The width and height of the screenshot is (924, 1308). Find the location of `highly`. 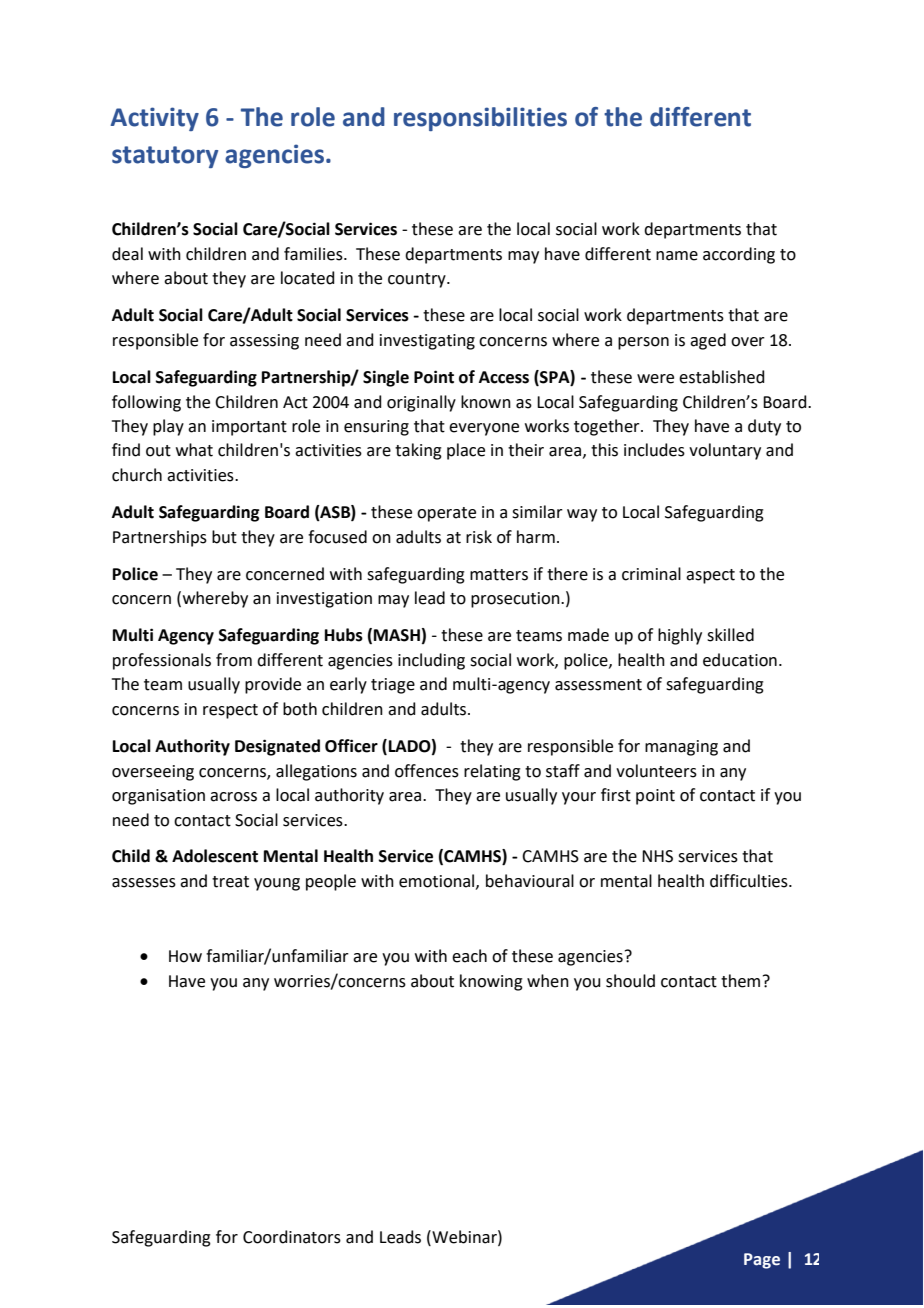

highly is located at coordinates (680, 636).
